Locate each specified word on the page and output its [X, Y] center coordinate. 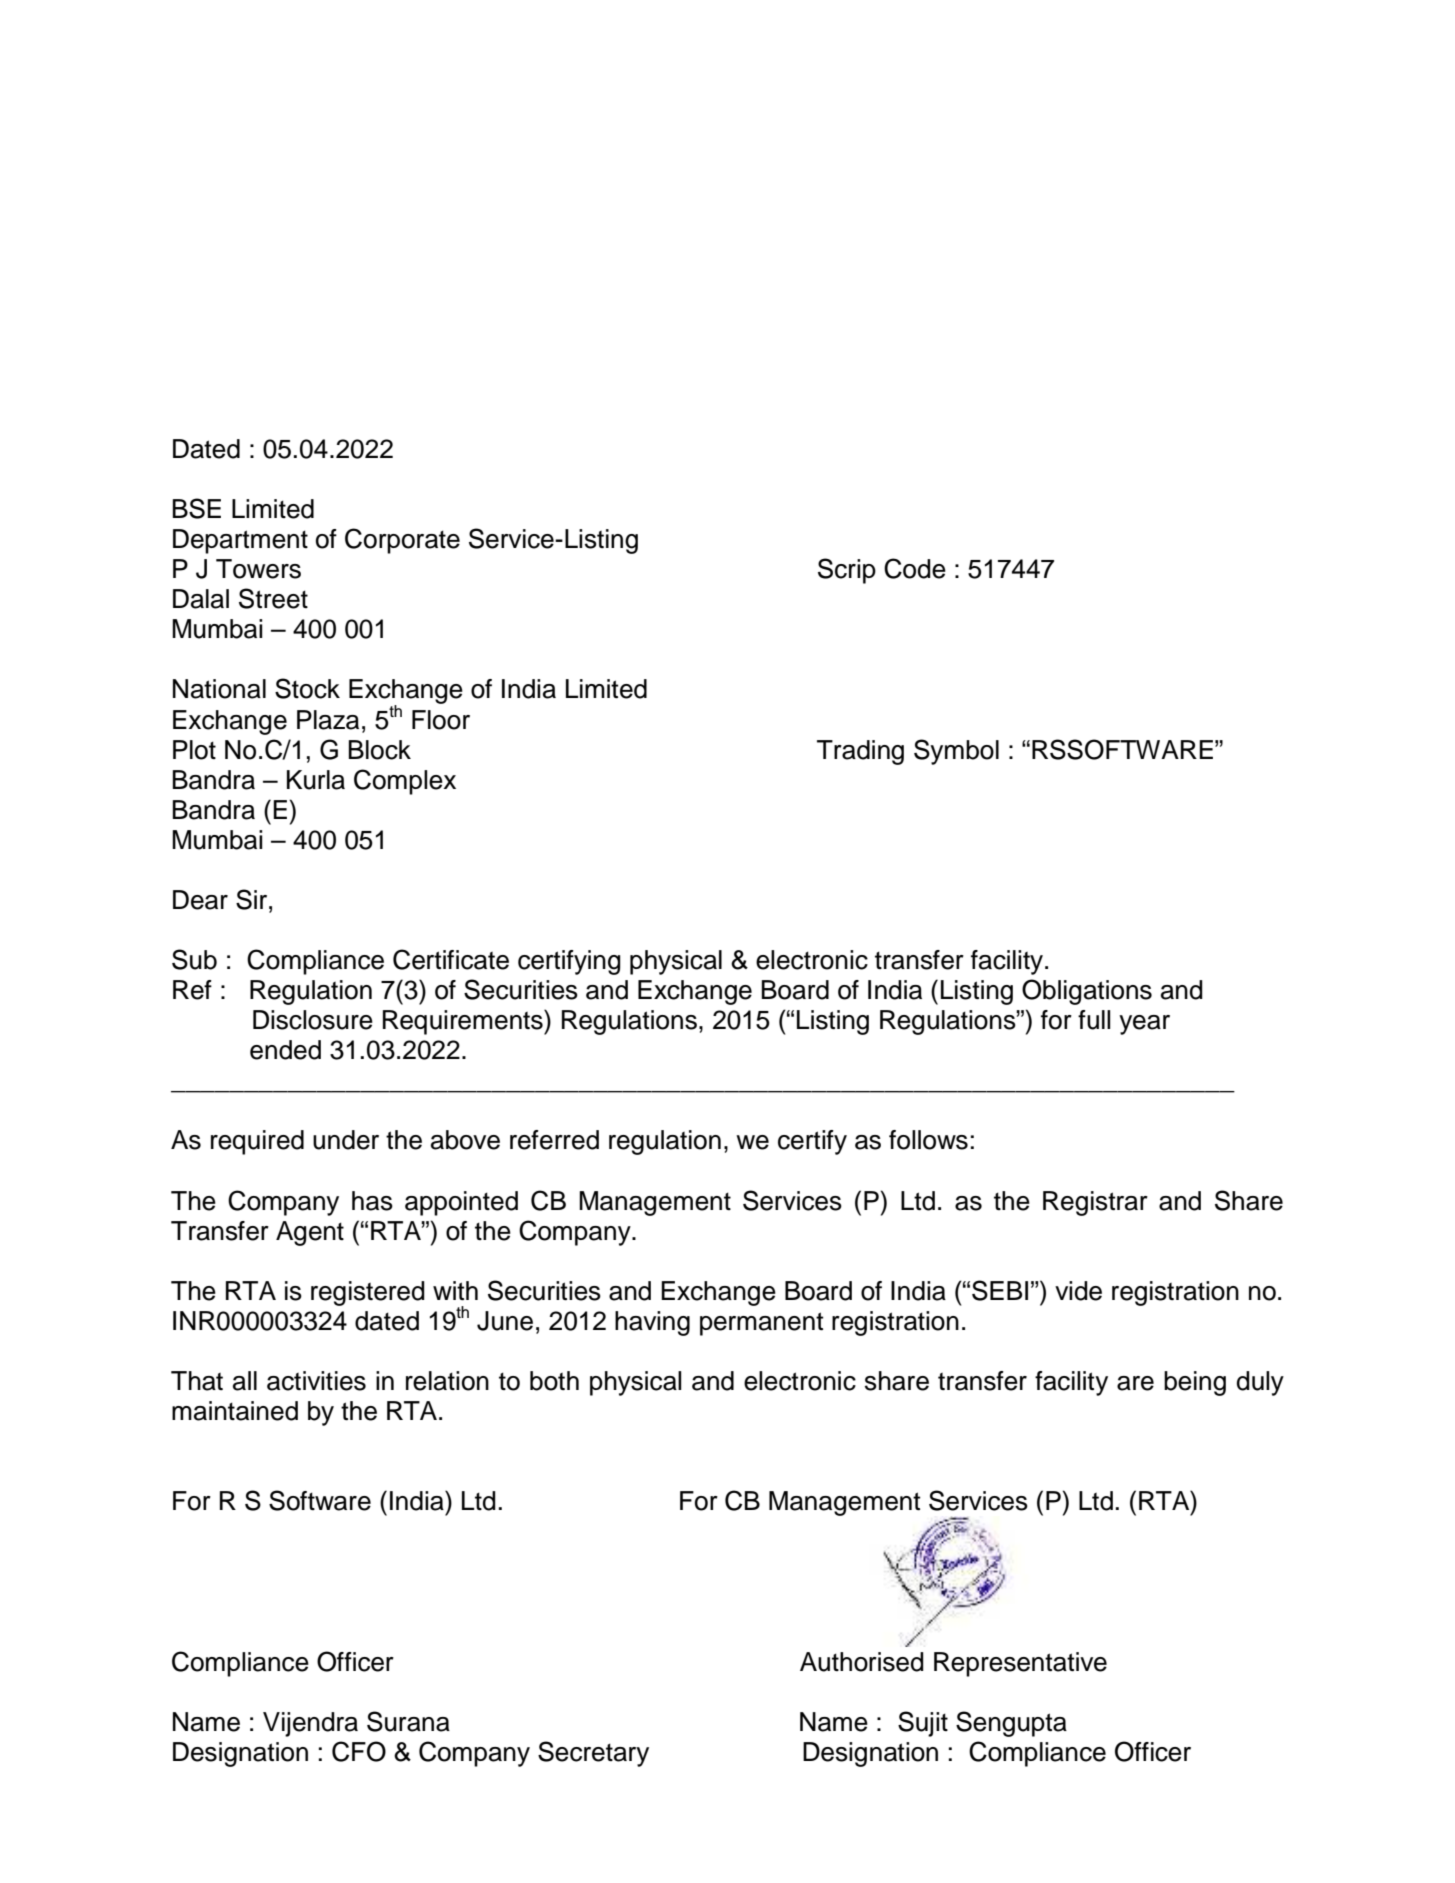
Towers [258, 569]
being [1195, 1383]
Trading [860, 752]
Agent [310, 1233]
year [1144, 1025]
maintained [235, 1411]
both [554, 1381]
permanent [761, 1324]
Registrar [1095, 1203]
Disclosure [313, 1020]
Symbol [956, 752]
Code [915, 568]
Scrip [847, 571]
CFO [359, 1751]
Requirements [464, 1022]
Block [380, 750]
